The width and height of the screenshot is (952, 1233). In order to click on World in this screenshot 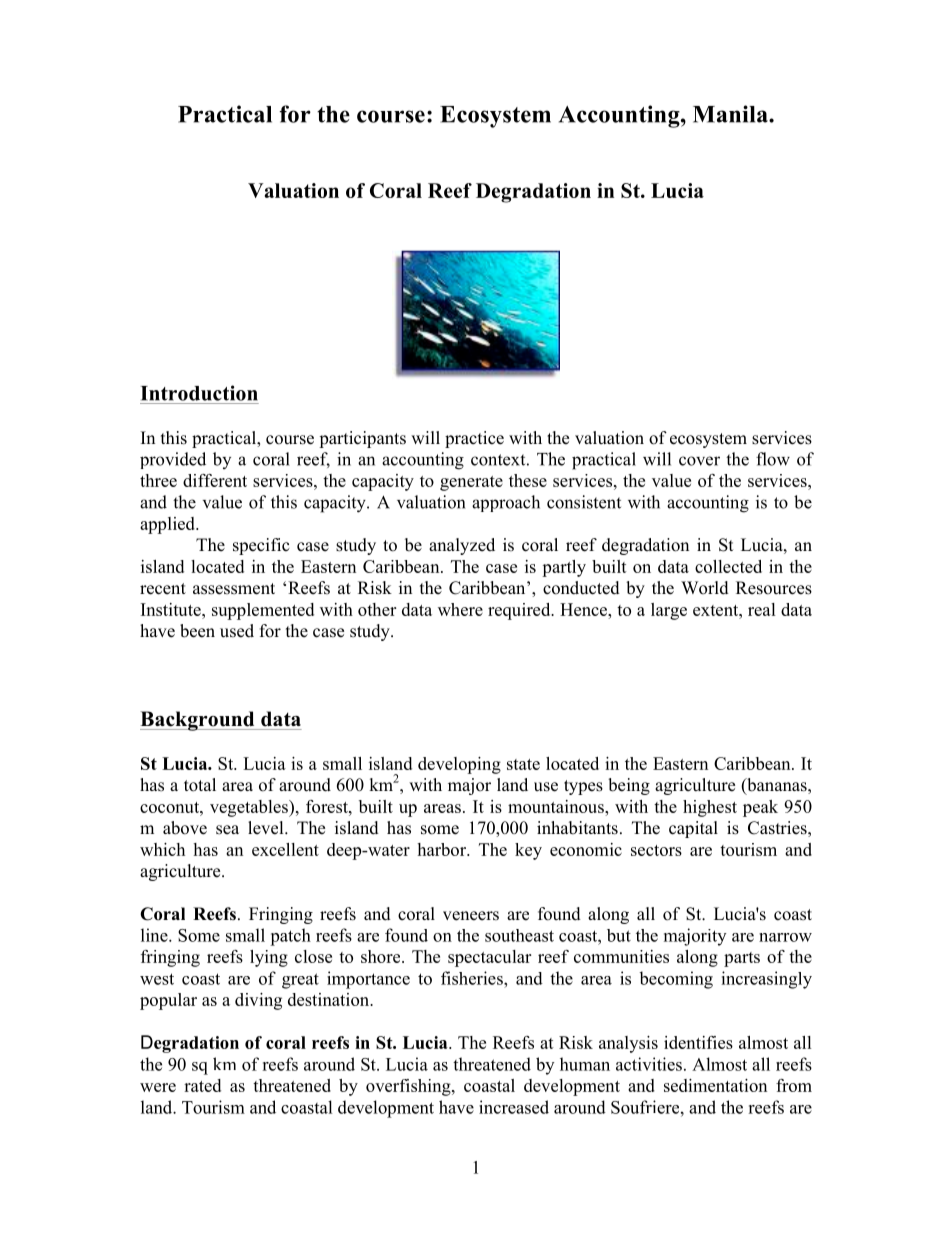, I will do `click(705, 588)`.
